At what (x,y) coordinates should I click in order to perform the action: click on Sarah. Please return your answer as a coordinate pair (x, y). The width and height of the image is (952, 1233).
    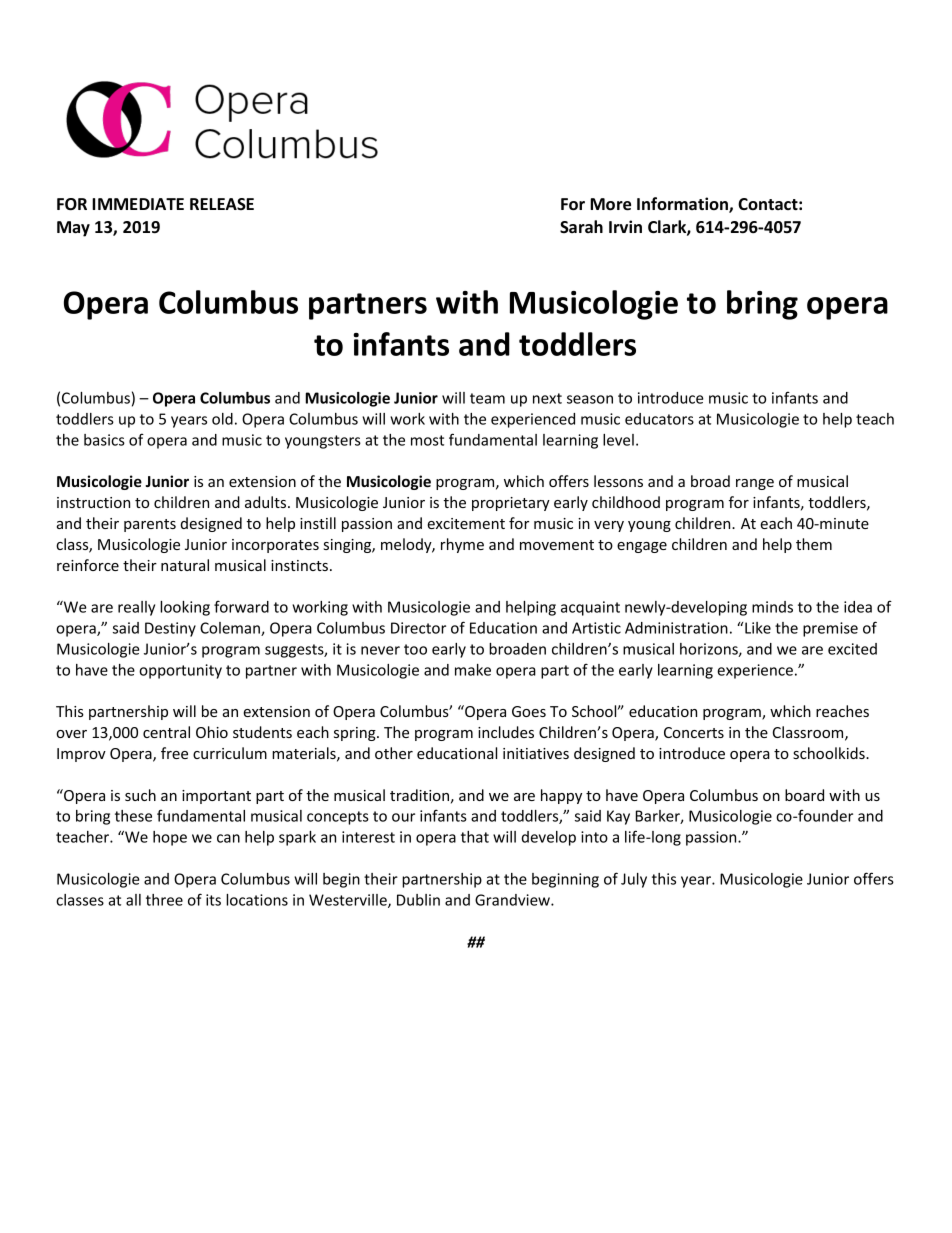
    Looking at the image, I should click on (581, 226).
